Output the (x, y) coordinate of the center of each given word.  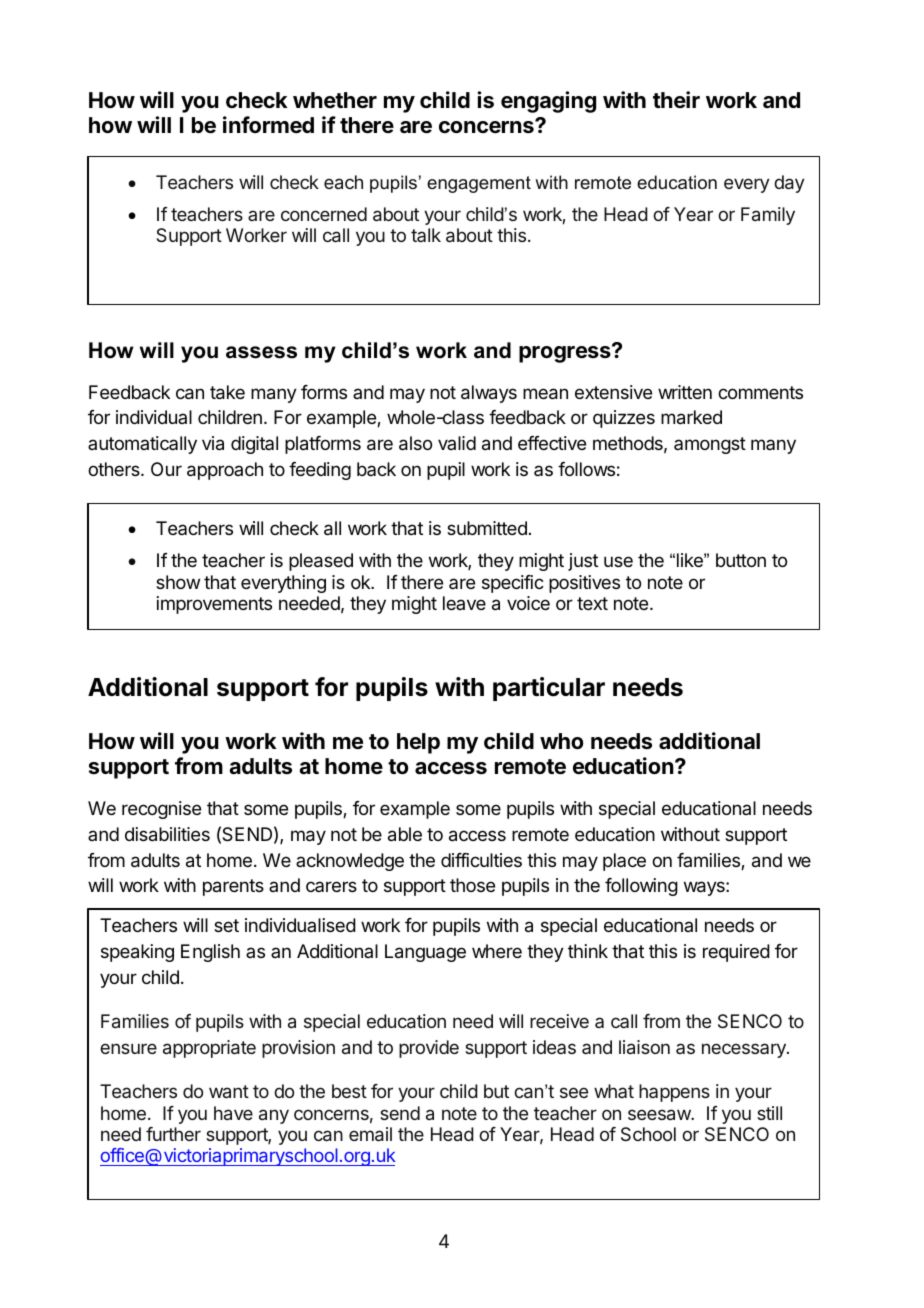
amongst (710, 445)
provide (429, 1049)
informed (268, 125)
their (676, 99)
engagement (479, 184)
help (418, 743)
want (229, 1091)
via (213, 443)
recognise (161, 810)
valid (457, 443)
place (624, 862)
